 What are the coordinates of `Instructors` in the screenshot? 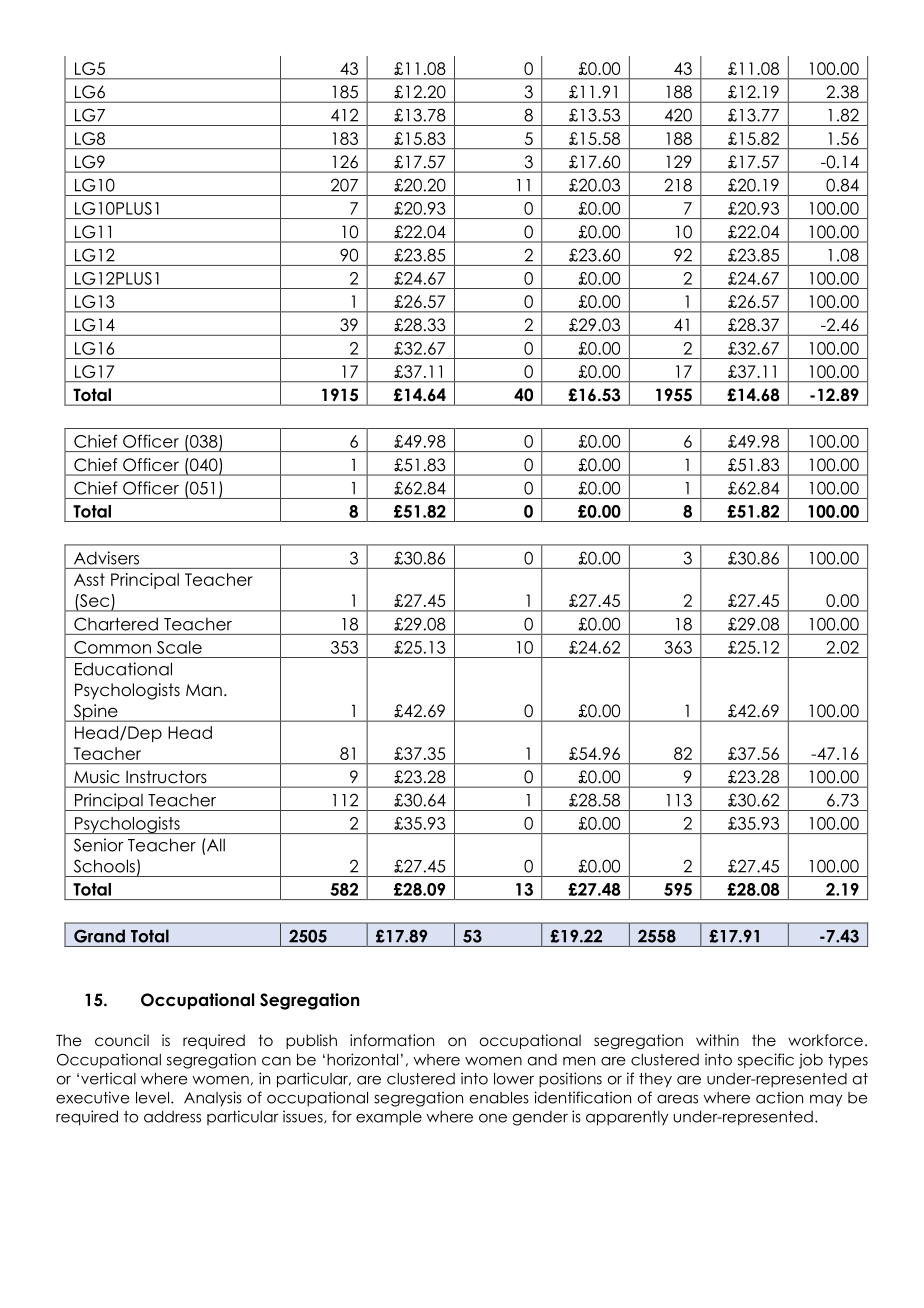 It's located at (166, 776).
